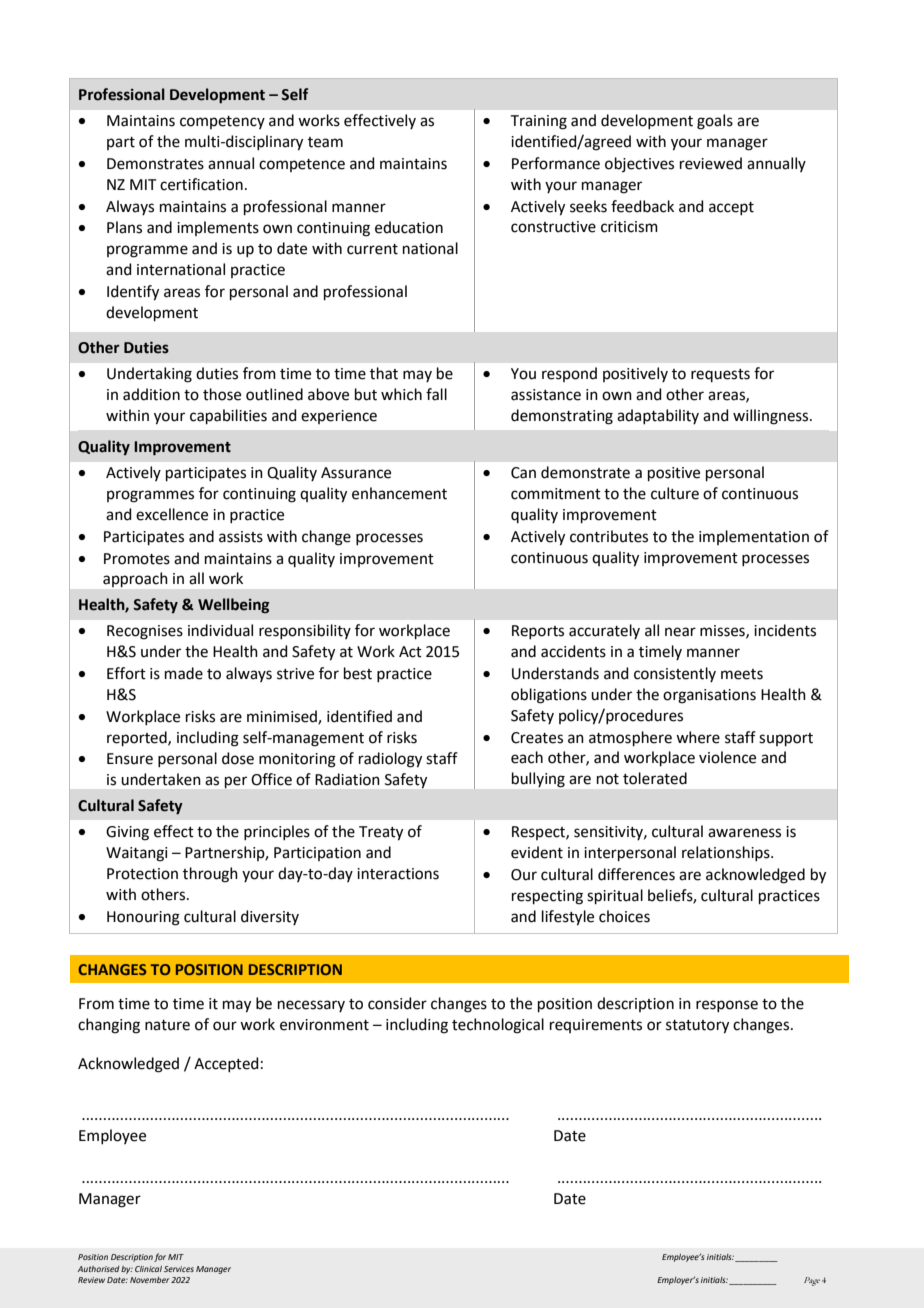  Describe the element at coordinates (179, 1269) in the image. I see `Services` at that location.
